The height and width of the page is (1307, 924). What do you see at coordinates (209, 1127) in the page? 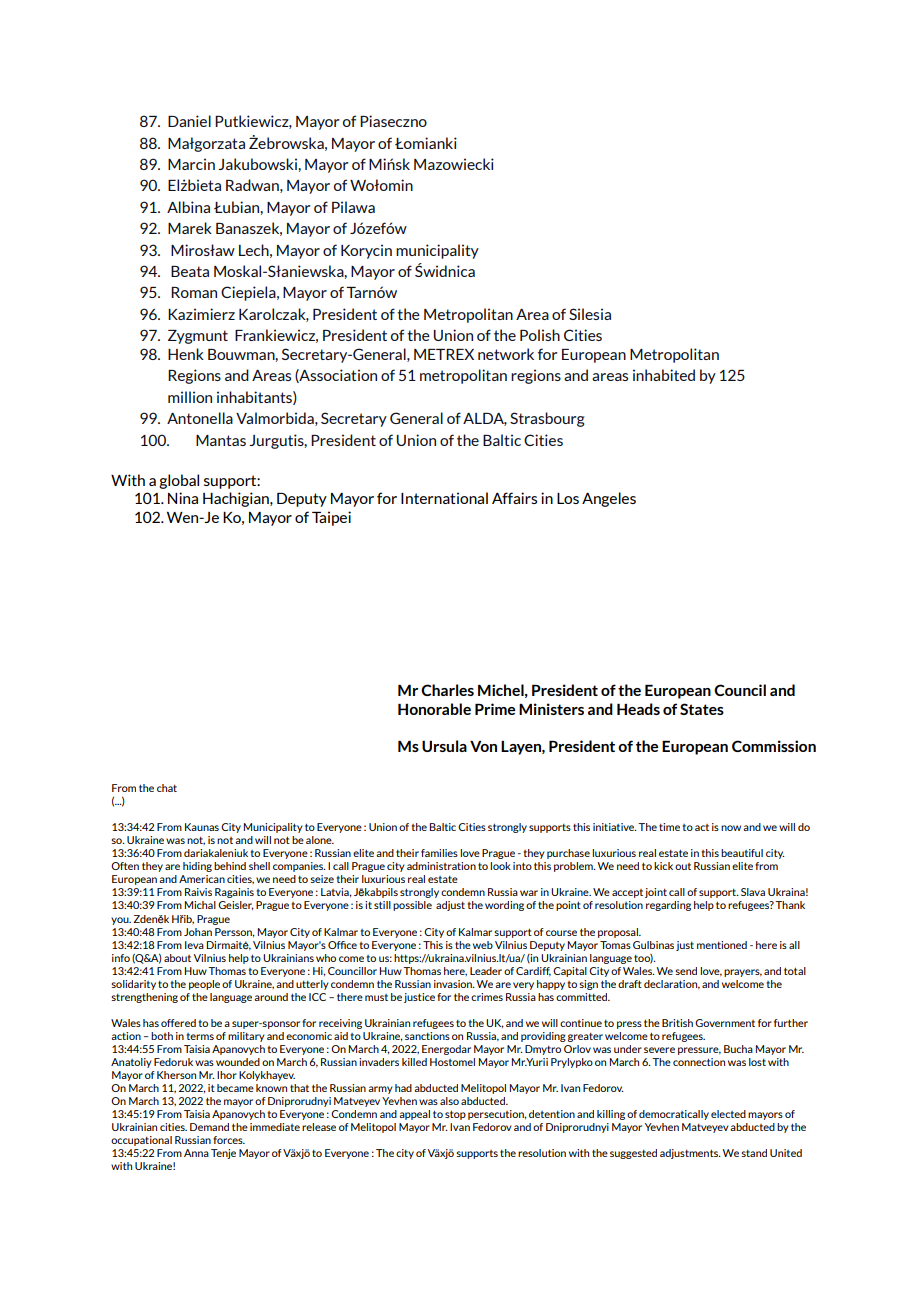
I see `Demand` at bounding box center [209, 1127].
